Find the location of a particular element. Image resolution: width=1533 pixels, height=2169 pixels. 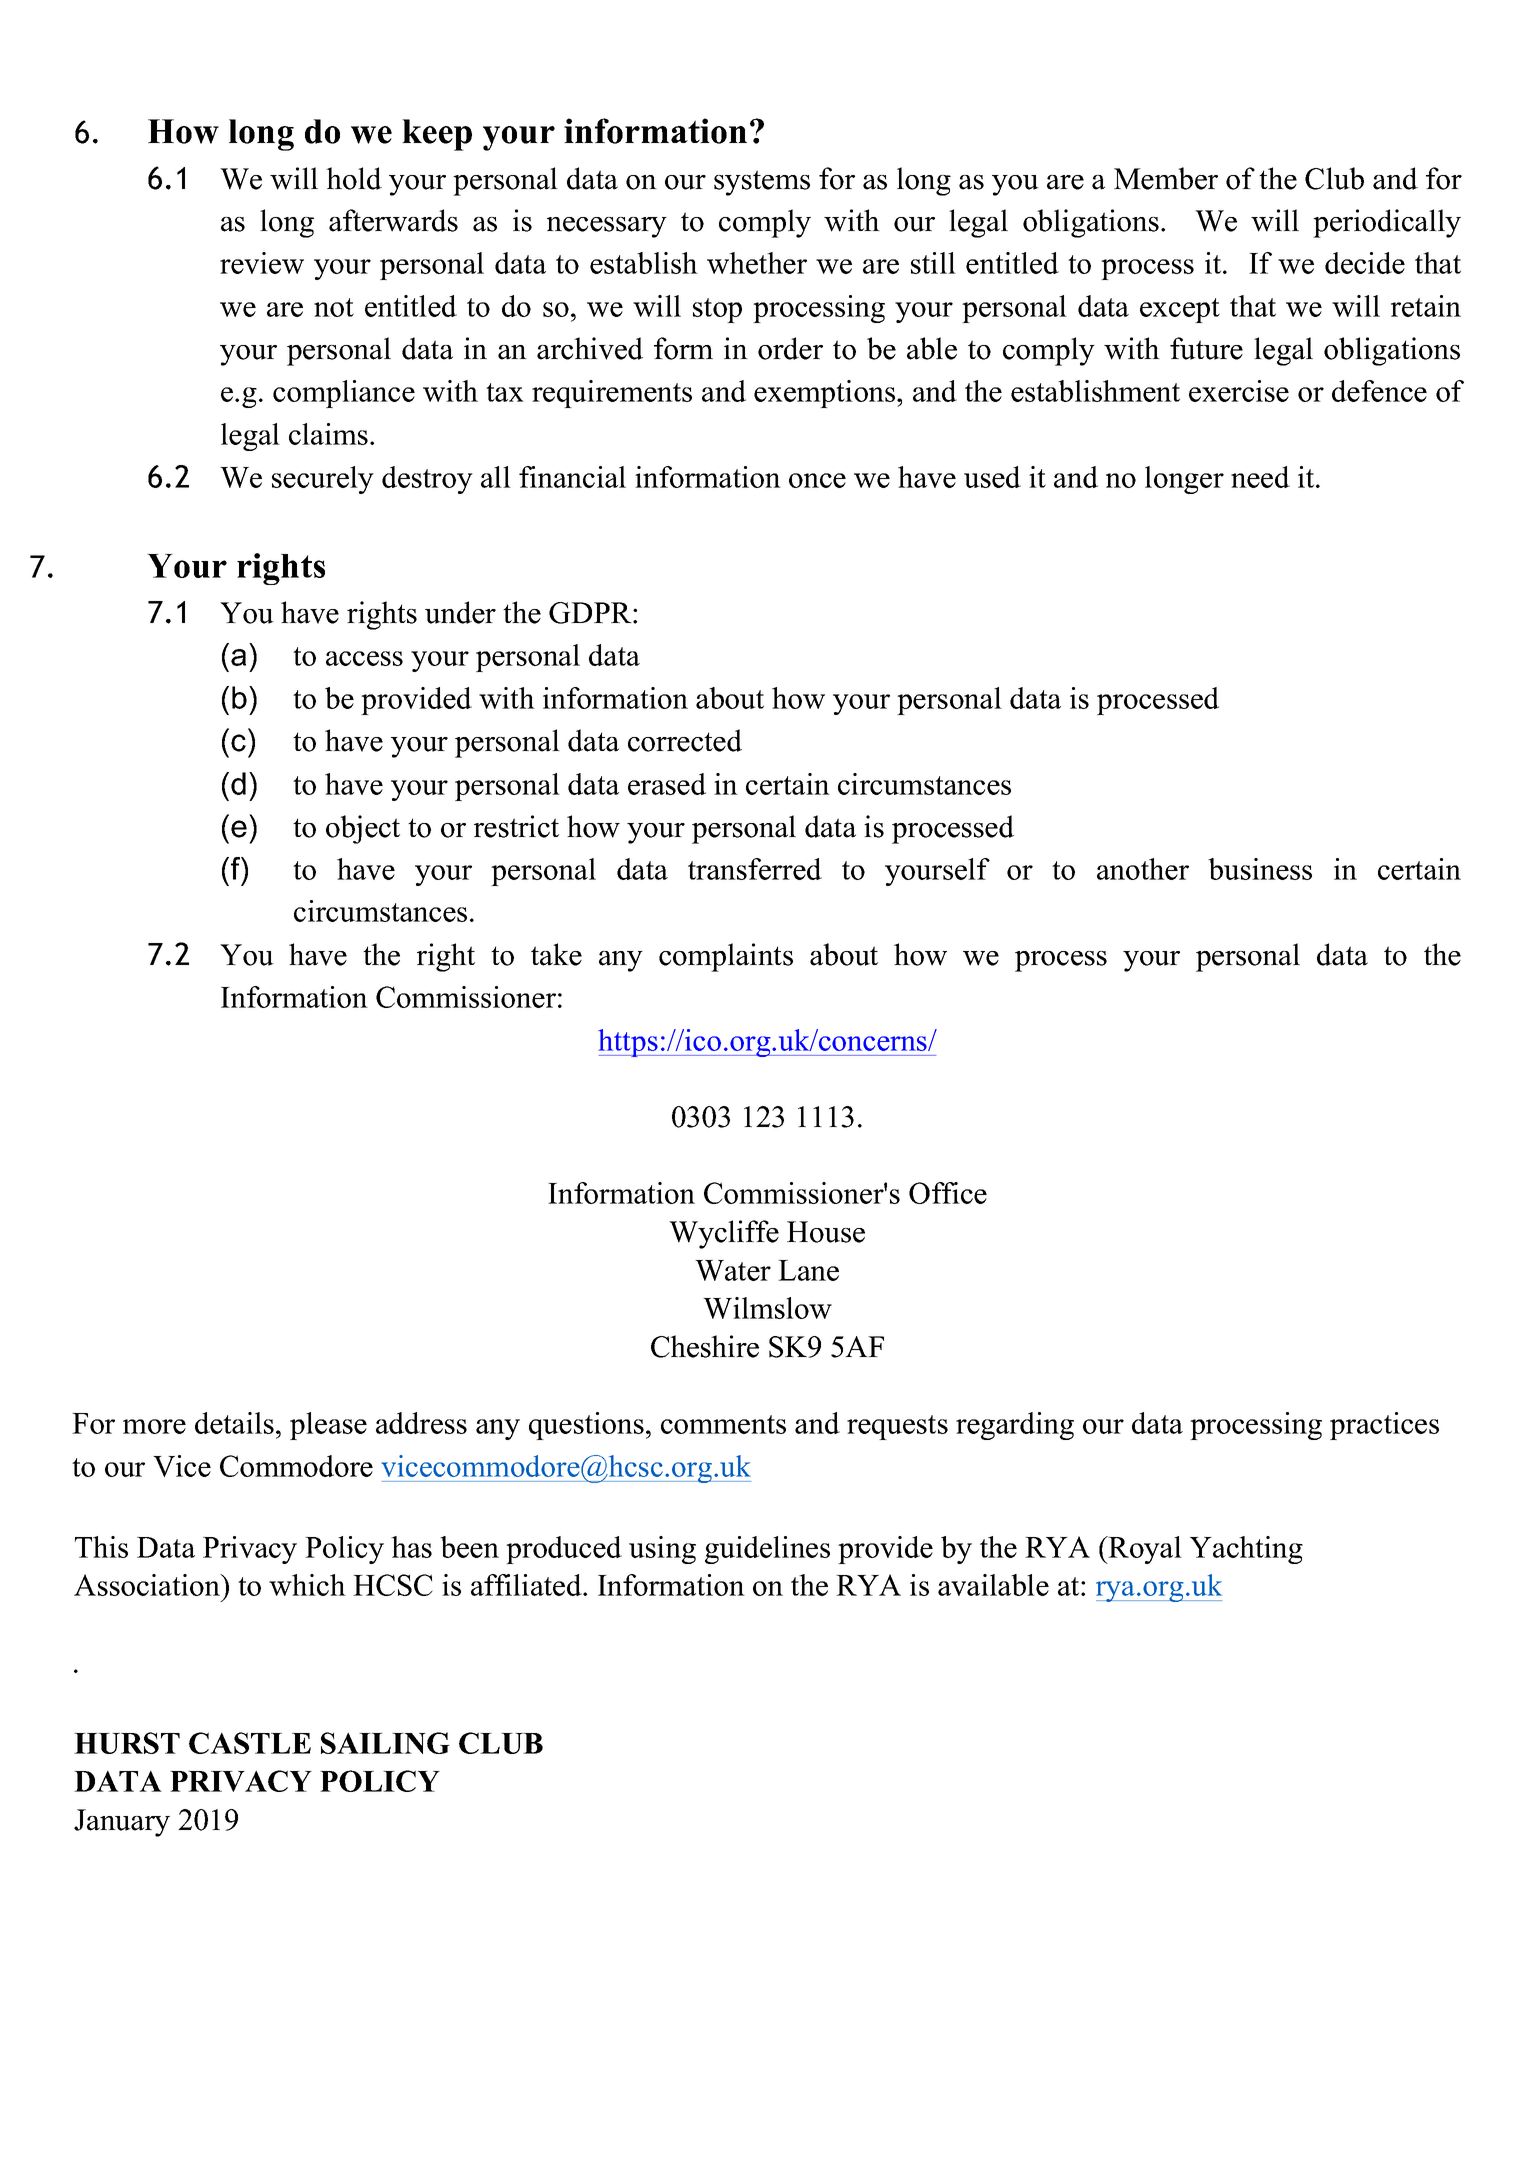

SAILING is located at coordinates (385, 1743).
